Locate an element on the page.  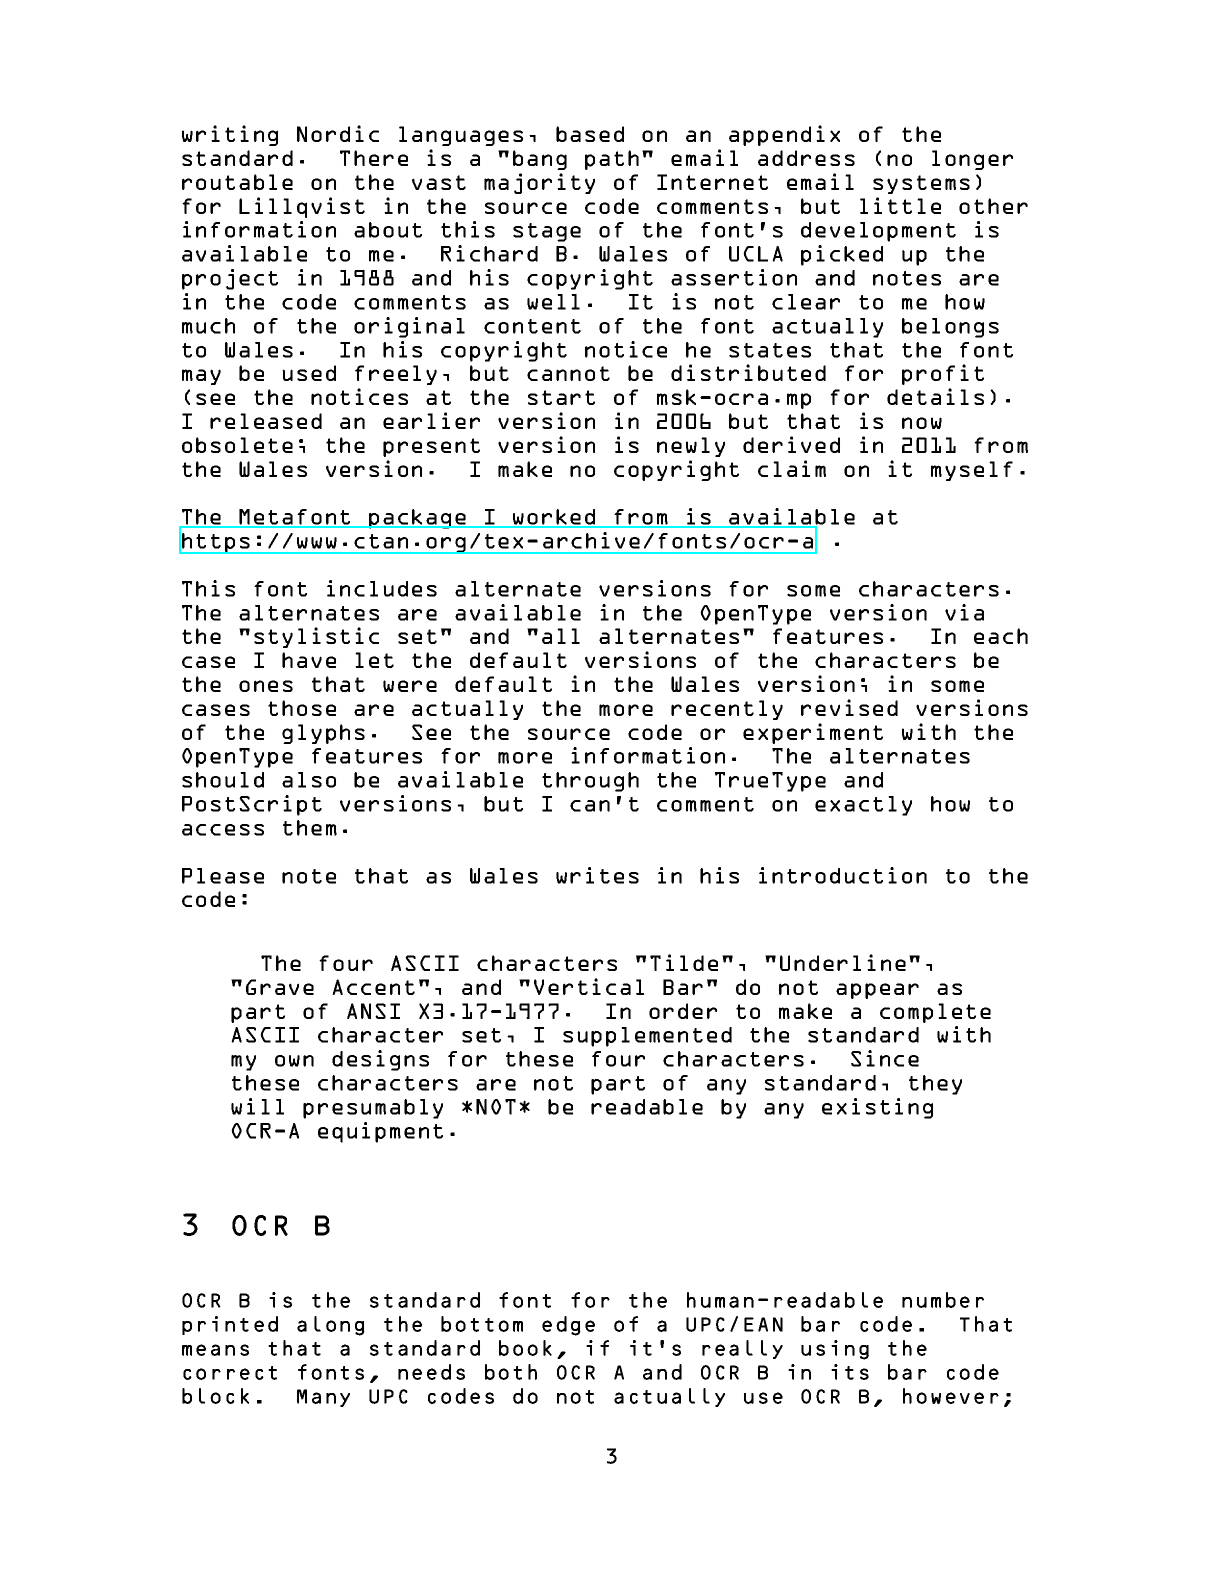
path is located at coordinates (612, 160).
